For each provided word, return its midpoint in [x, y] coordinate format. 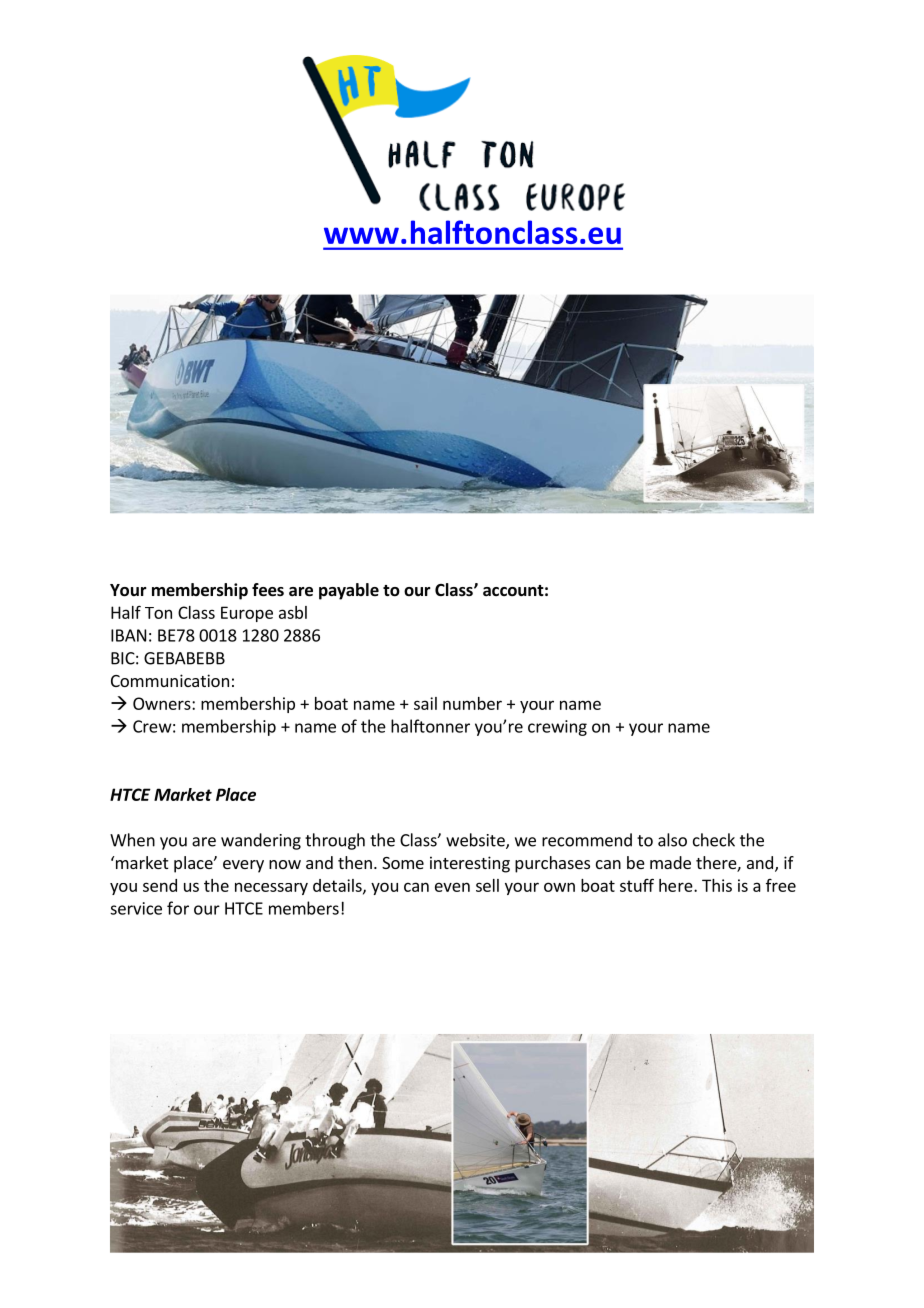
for [178, 908]
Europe [247, 614]
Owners [163, 703]
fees [268, 590]
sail [425, 703]
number [472, 703]
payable [349, 591]
